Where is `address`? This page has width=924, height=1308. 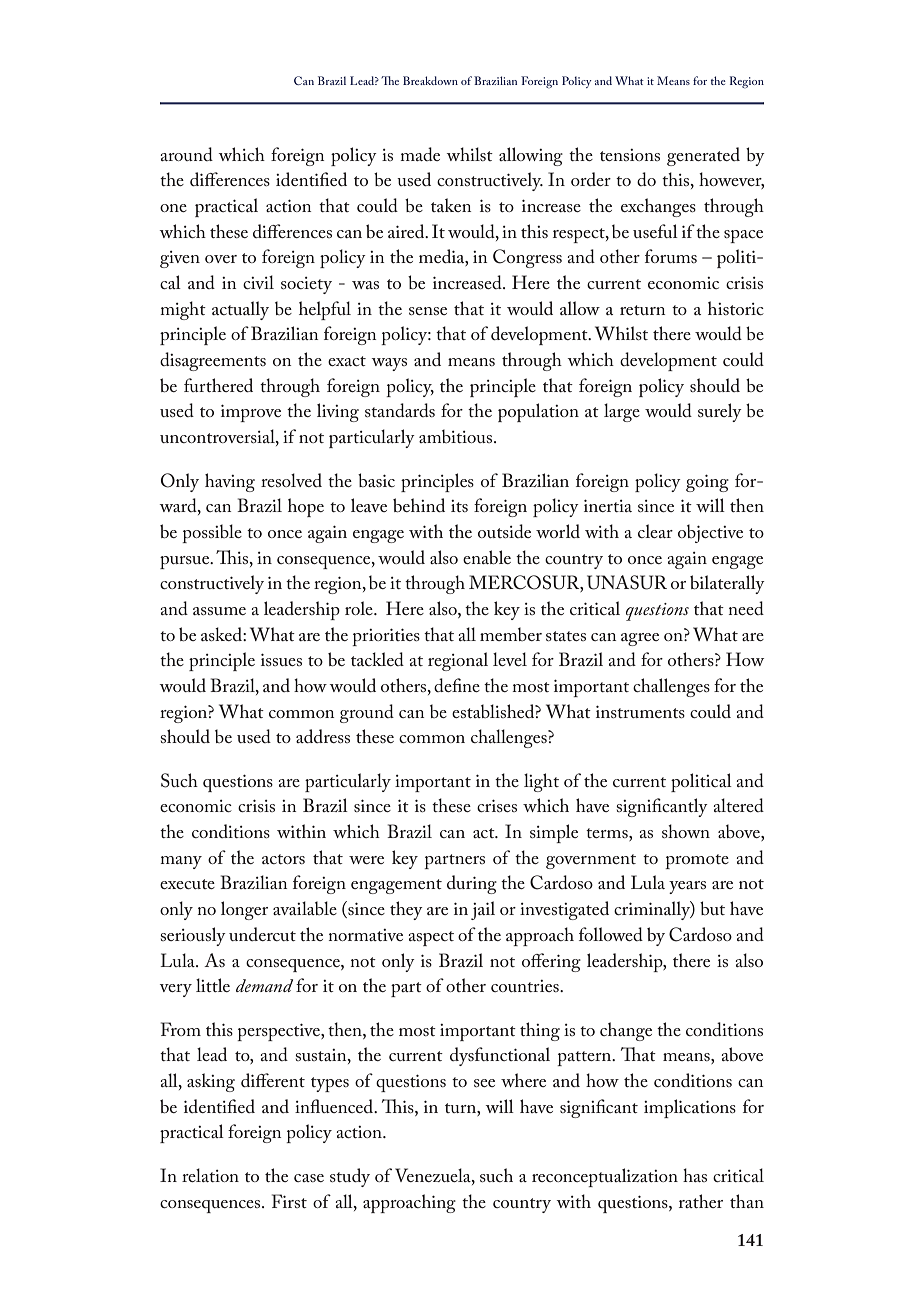 address is located at coordinates (323, 736).
